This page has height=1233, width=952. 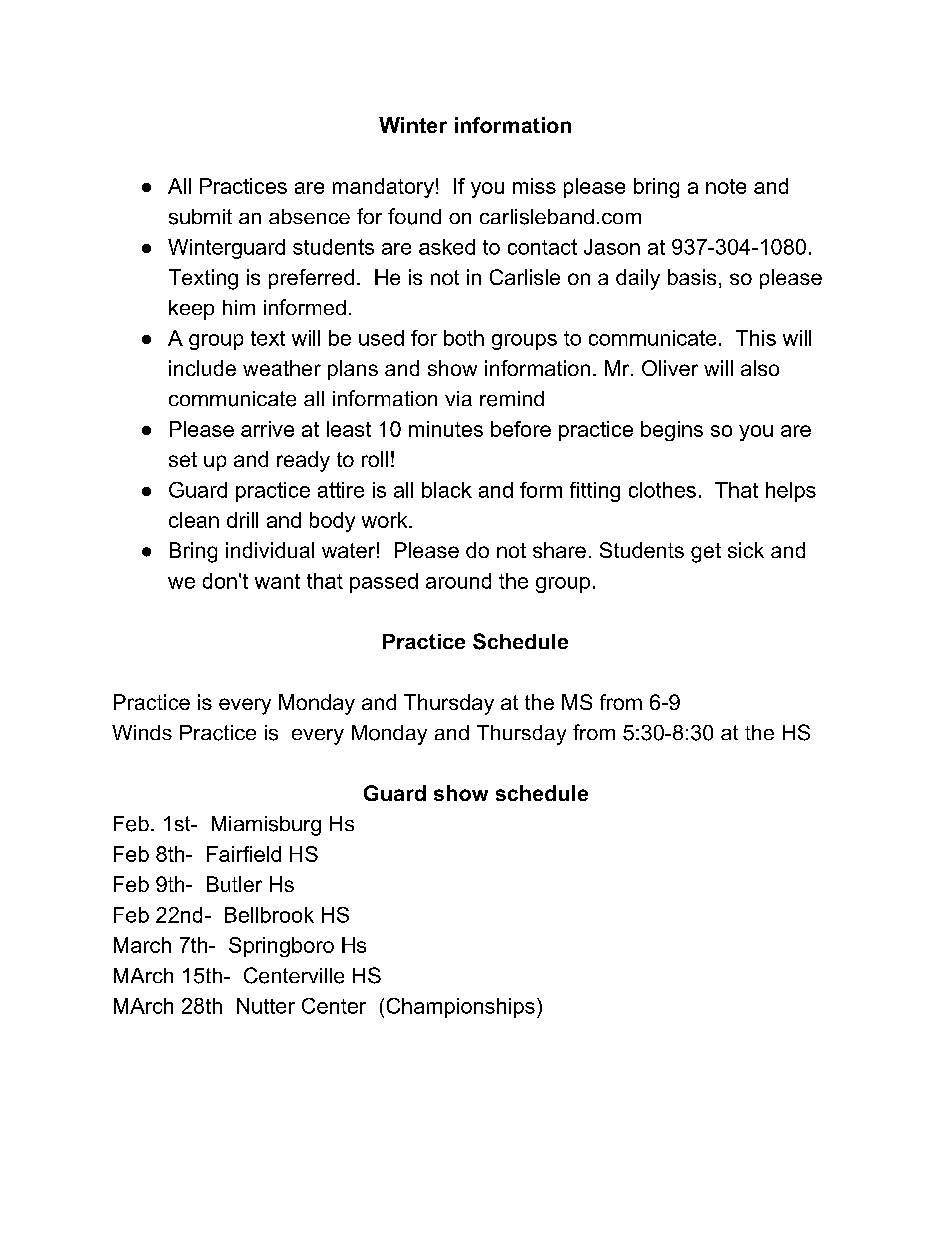 I want to click on black, so click(x=447, y=490).
